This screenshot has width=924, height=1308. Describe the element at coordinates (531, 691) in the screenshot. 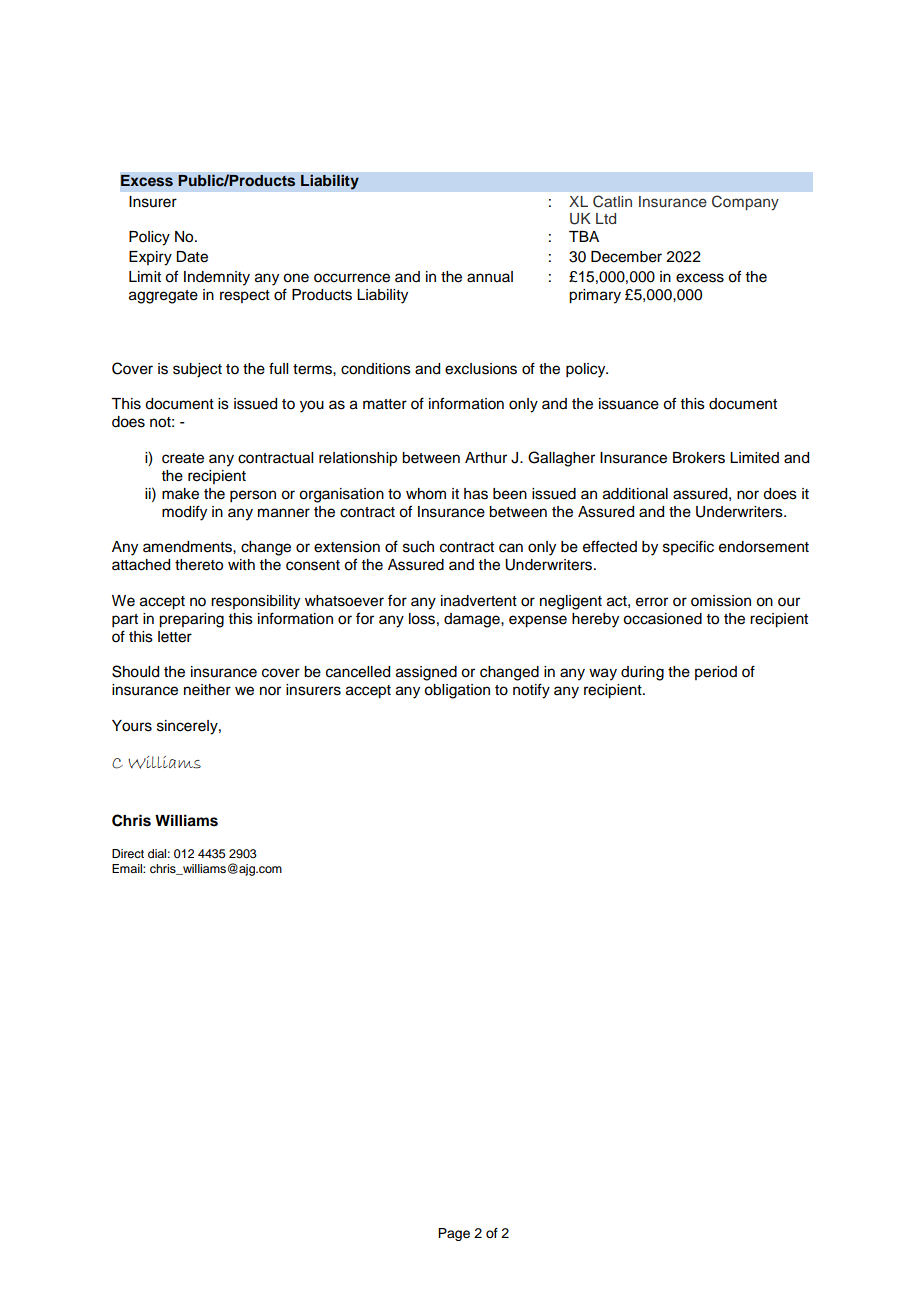

I see `notify` at that location.
